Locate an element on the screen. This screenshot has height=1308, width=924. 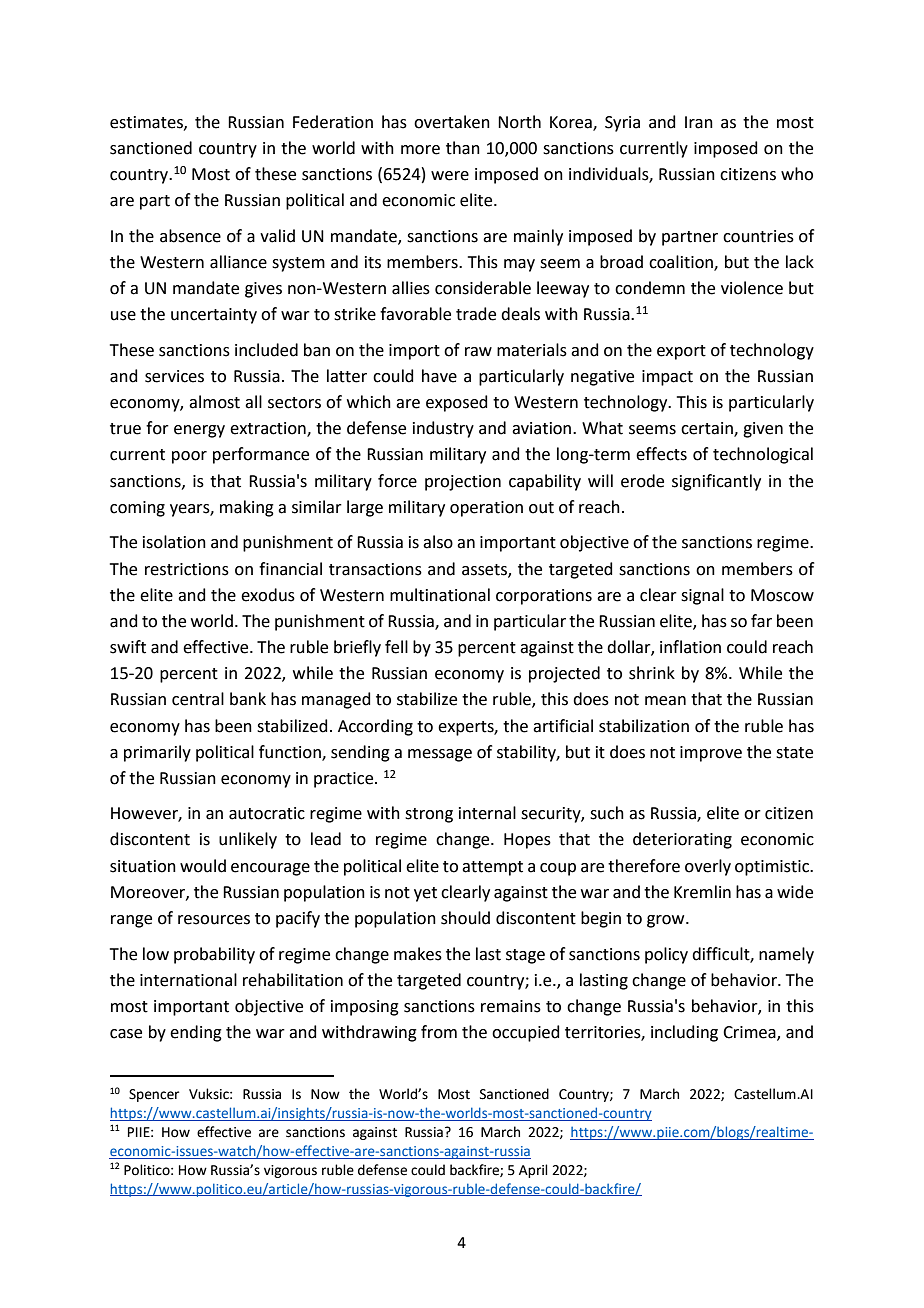
central is located at coordinates (198, 699).
